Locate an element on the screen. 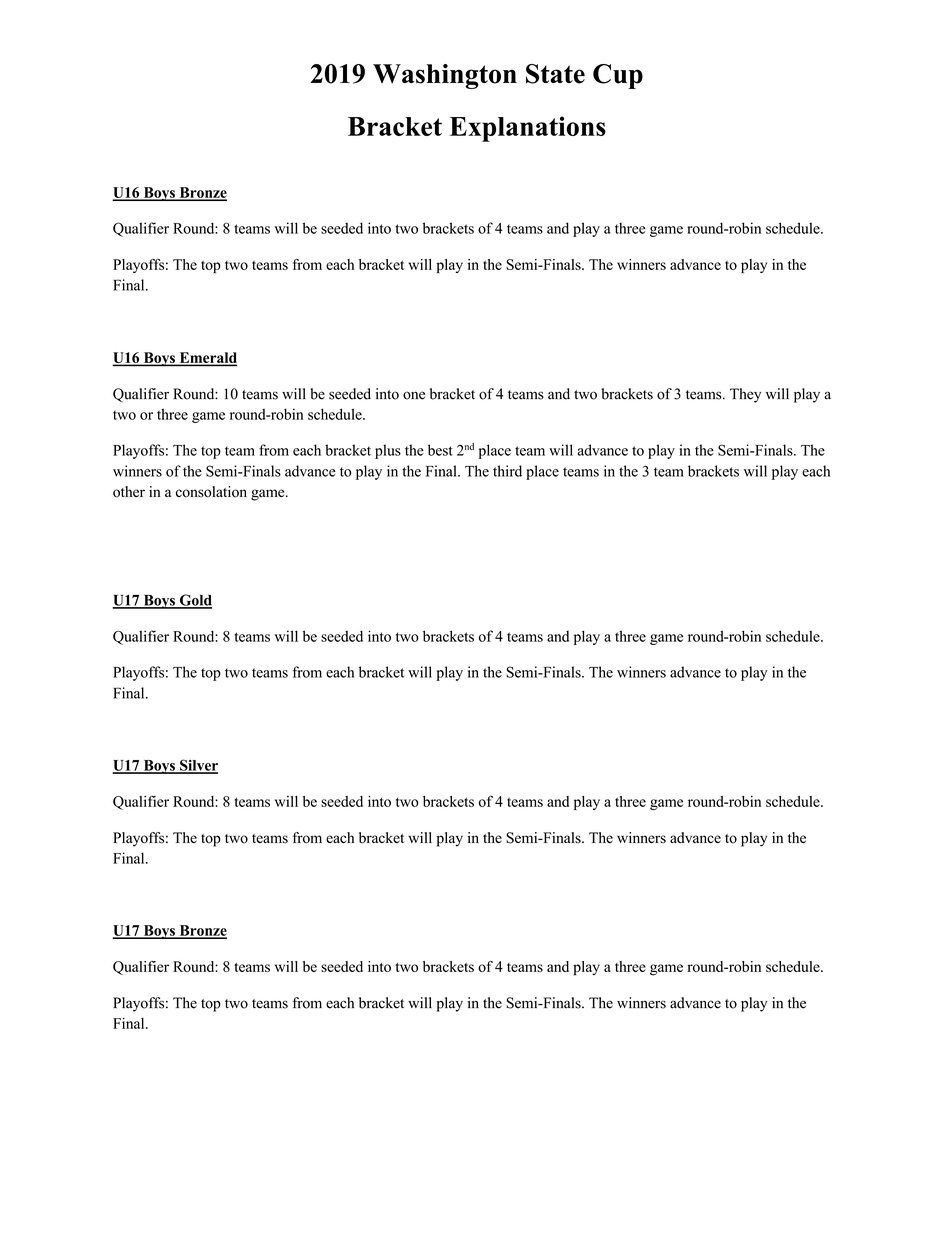 The image size is (952, 1233). best is located at coordinates (440, 450).
